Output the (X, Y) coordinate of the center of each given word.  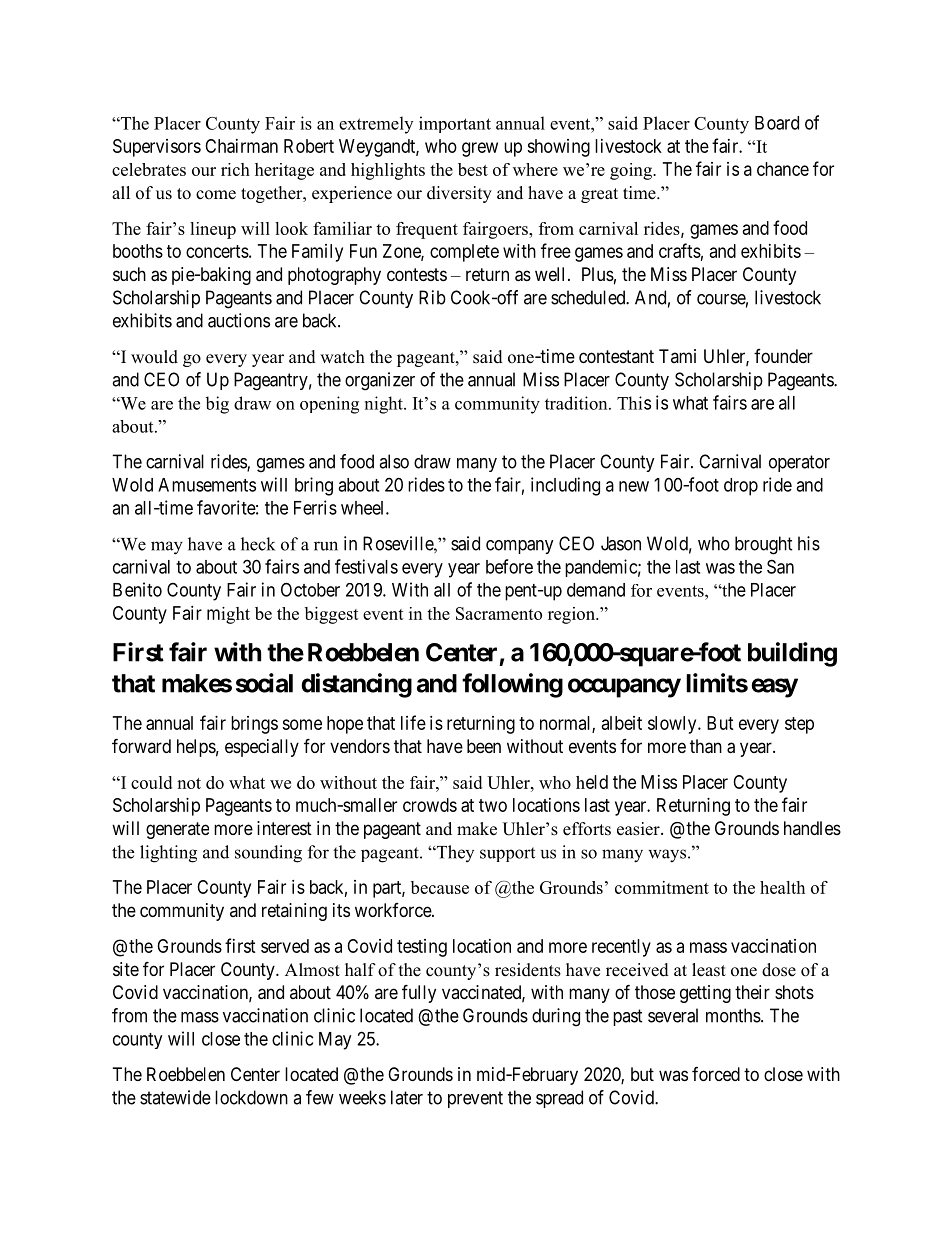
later (407, 1097)
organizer (380, 381)
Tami (677, 356)
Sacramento (499, 613)
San (780, 566)
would (154, 357)
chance (783, 169)
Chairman (241, 146)
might (228, 615)
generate (177, 830)
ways (667, 856)
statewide (175, 1097)
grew (480, 149)
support (507, 854)
